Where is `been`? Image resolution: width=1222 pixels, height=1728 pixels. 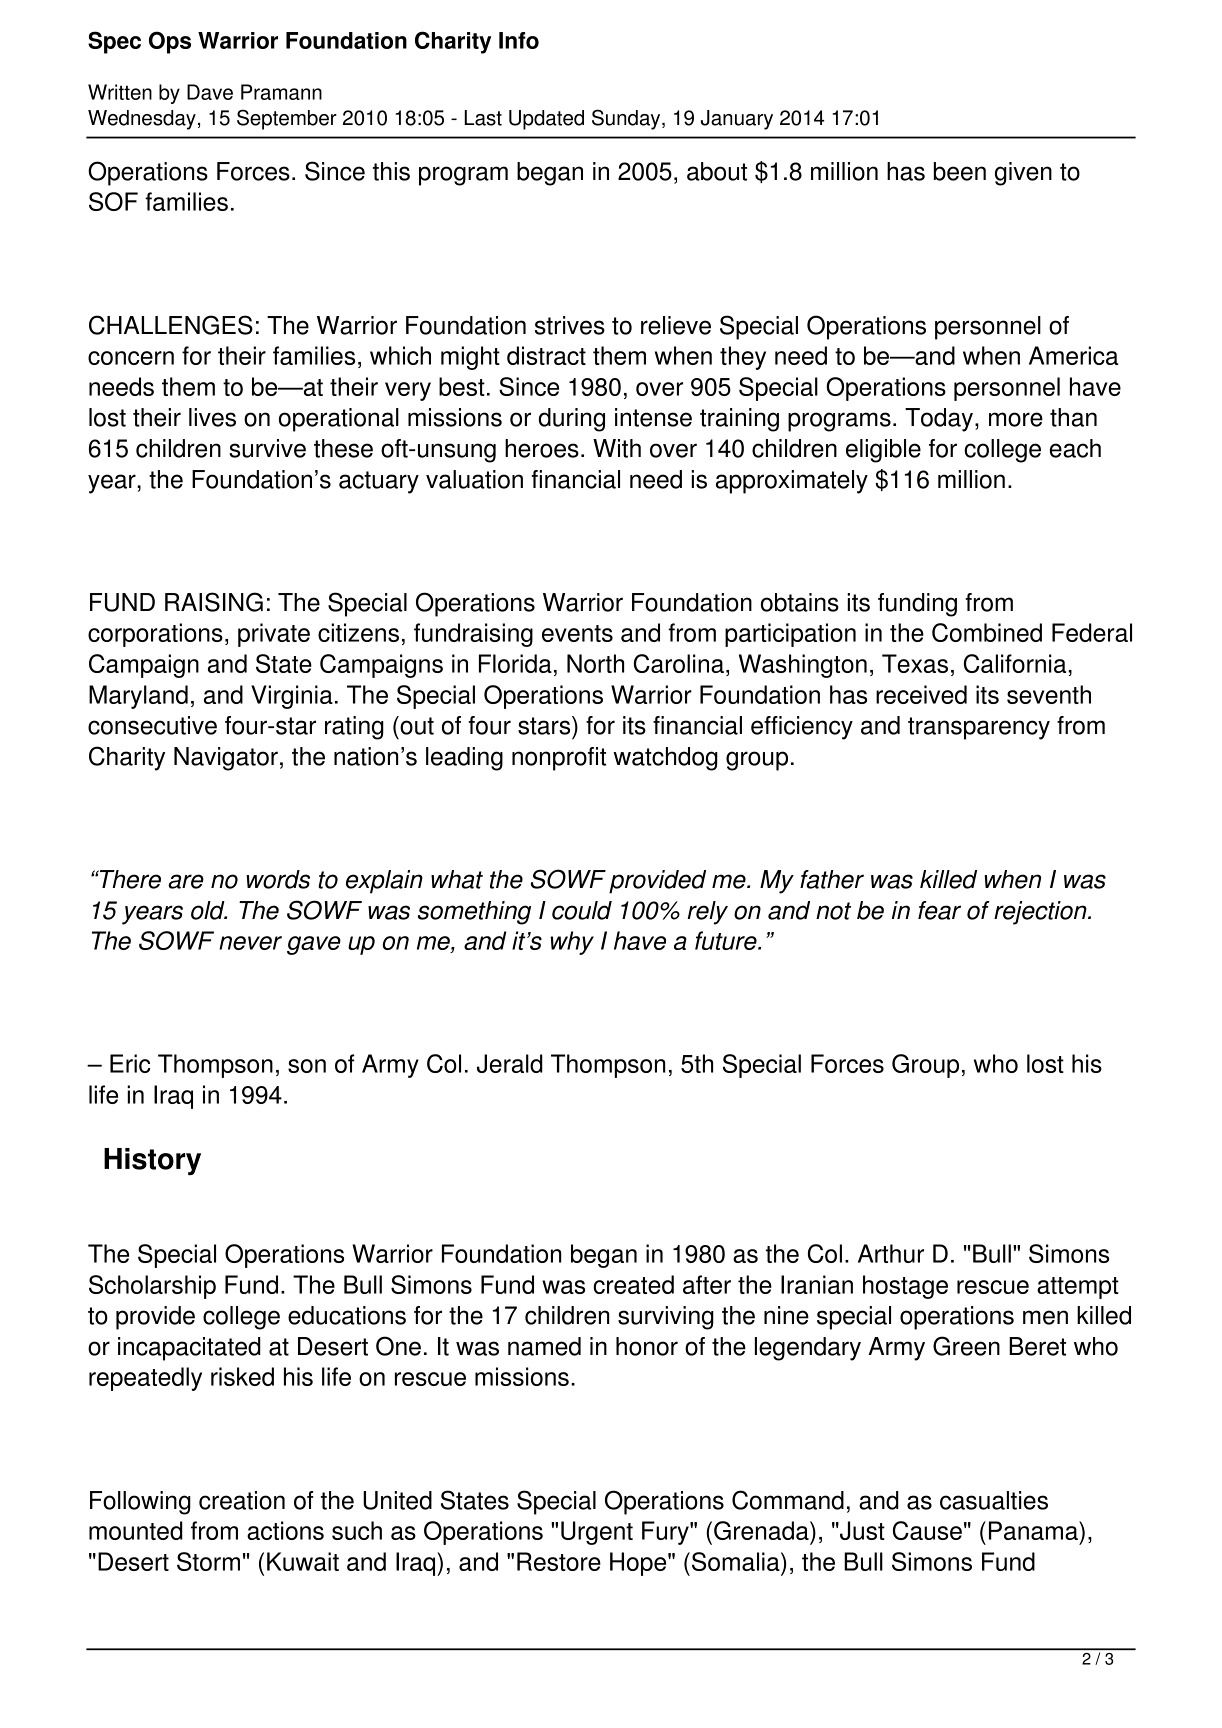
been is located at coordinates (959, 171).
